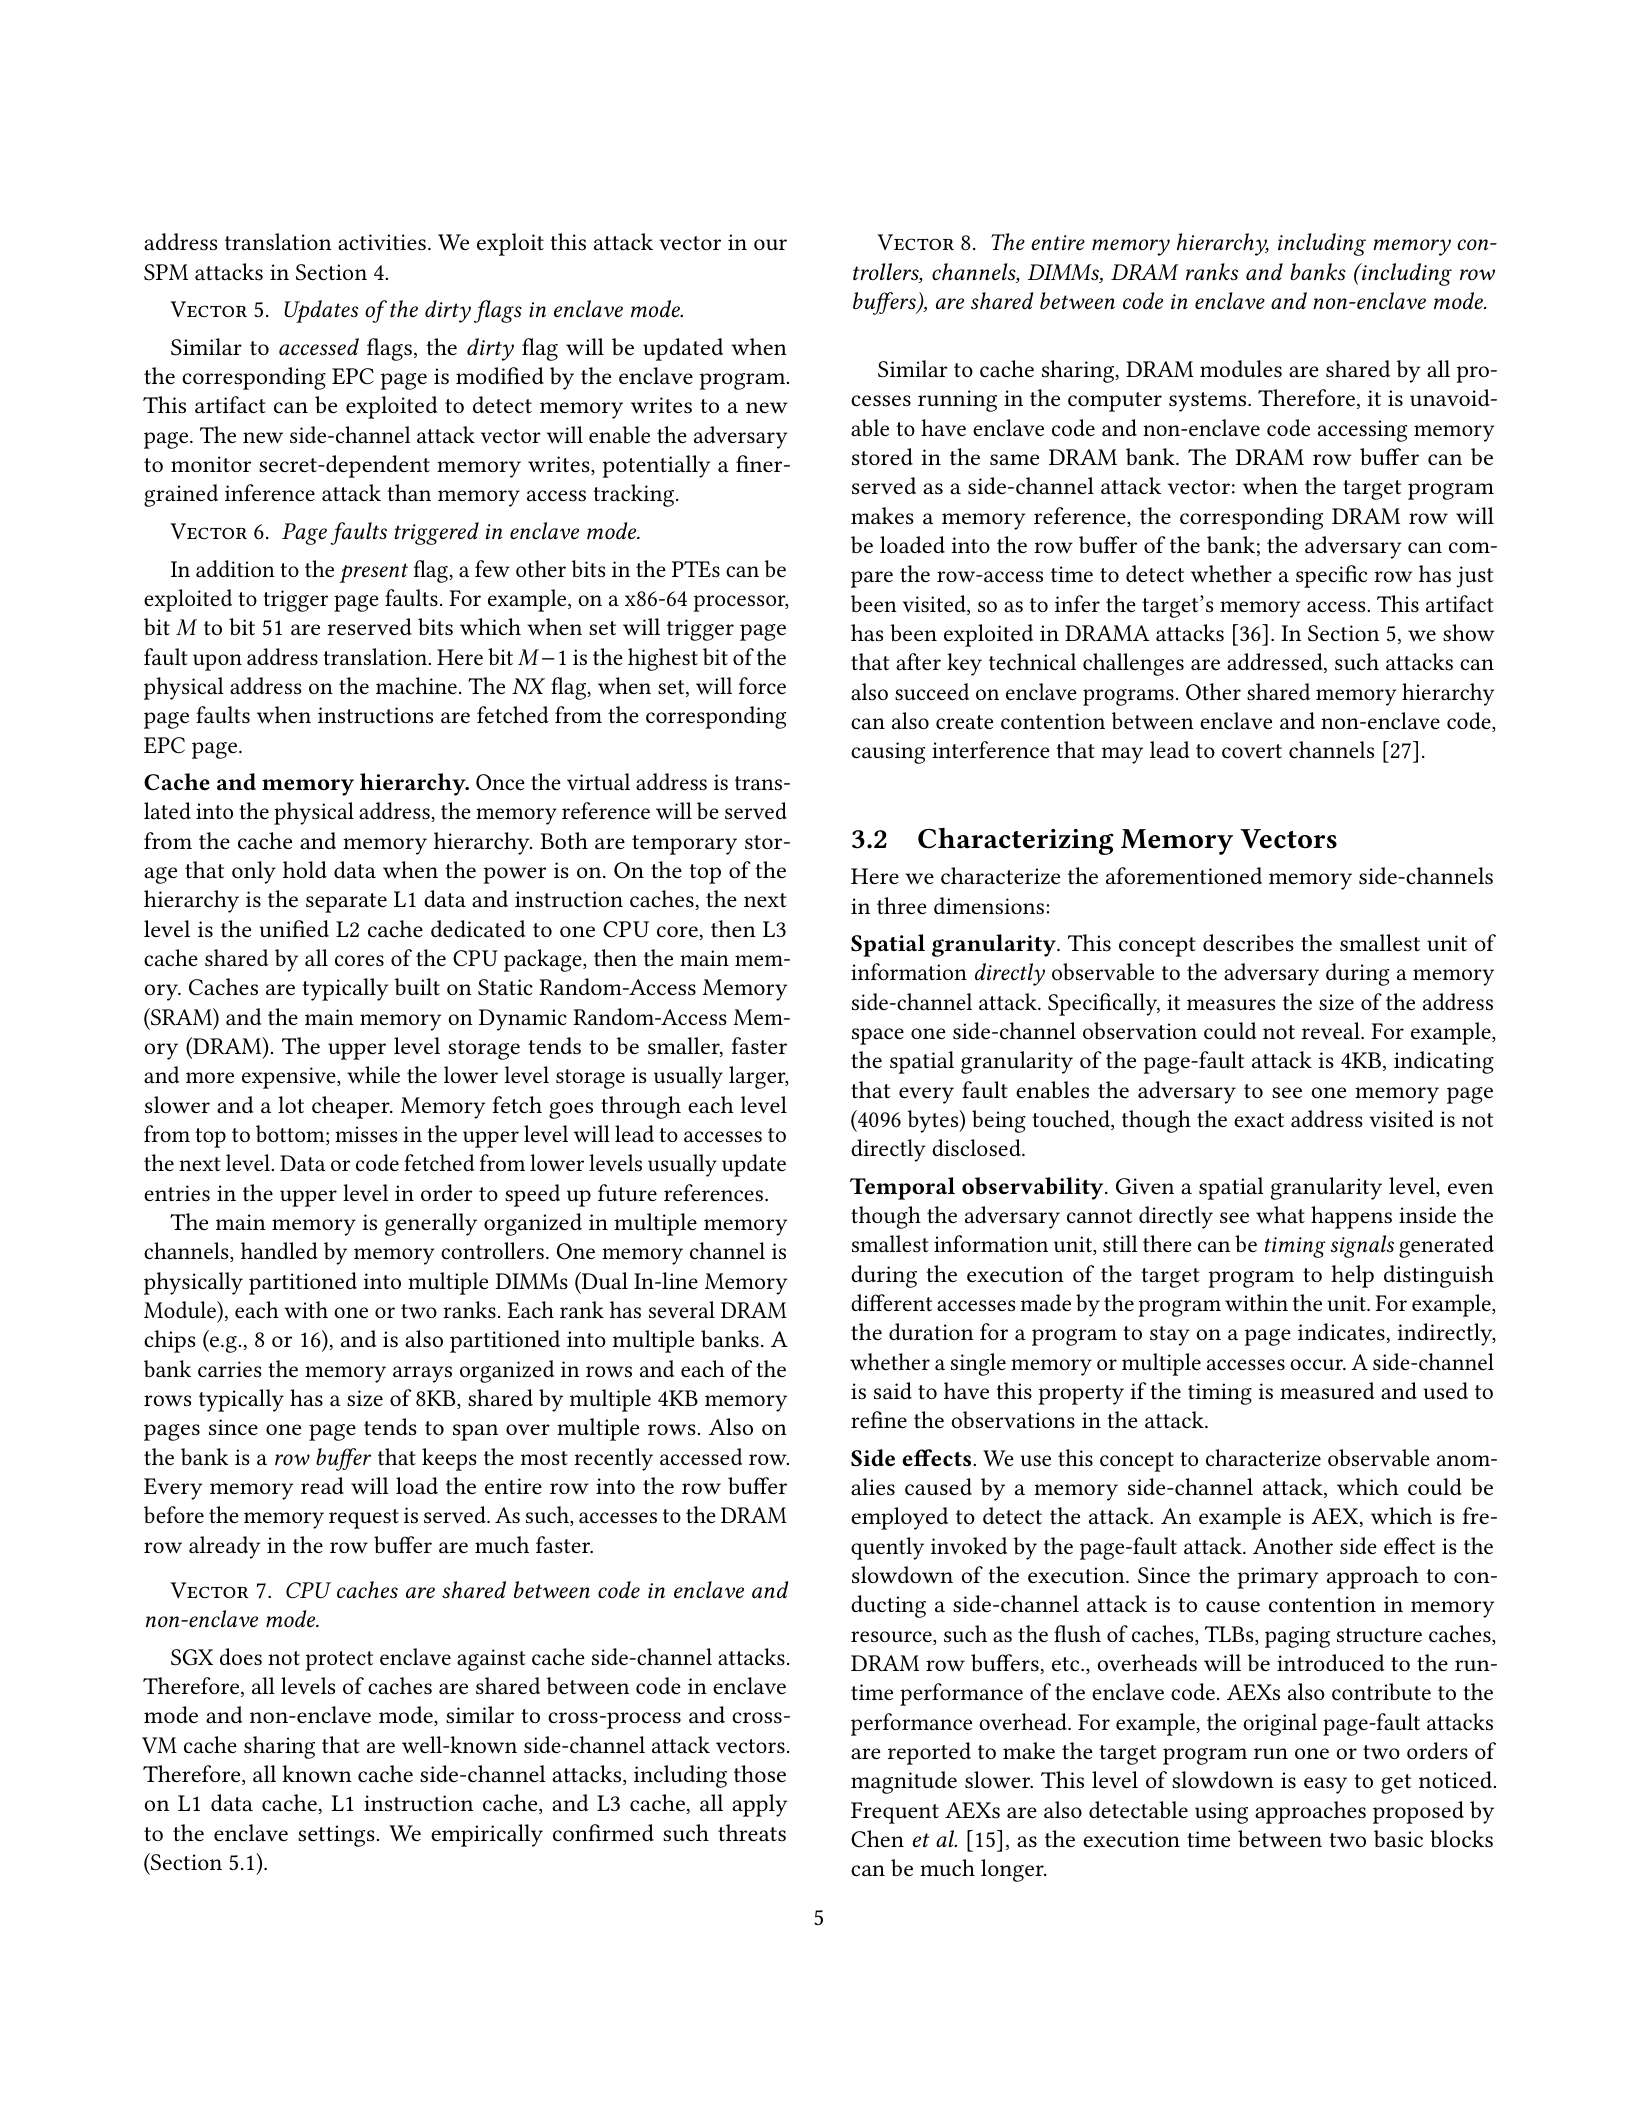 The width and height of the screenshot is (1638, 2120). Describe the element at coordinates (1351, 1217) in the screenshot. I see `happens` at that location.
